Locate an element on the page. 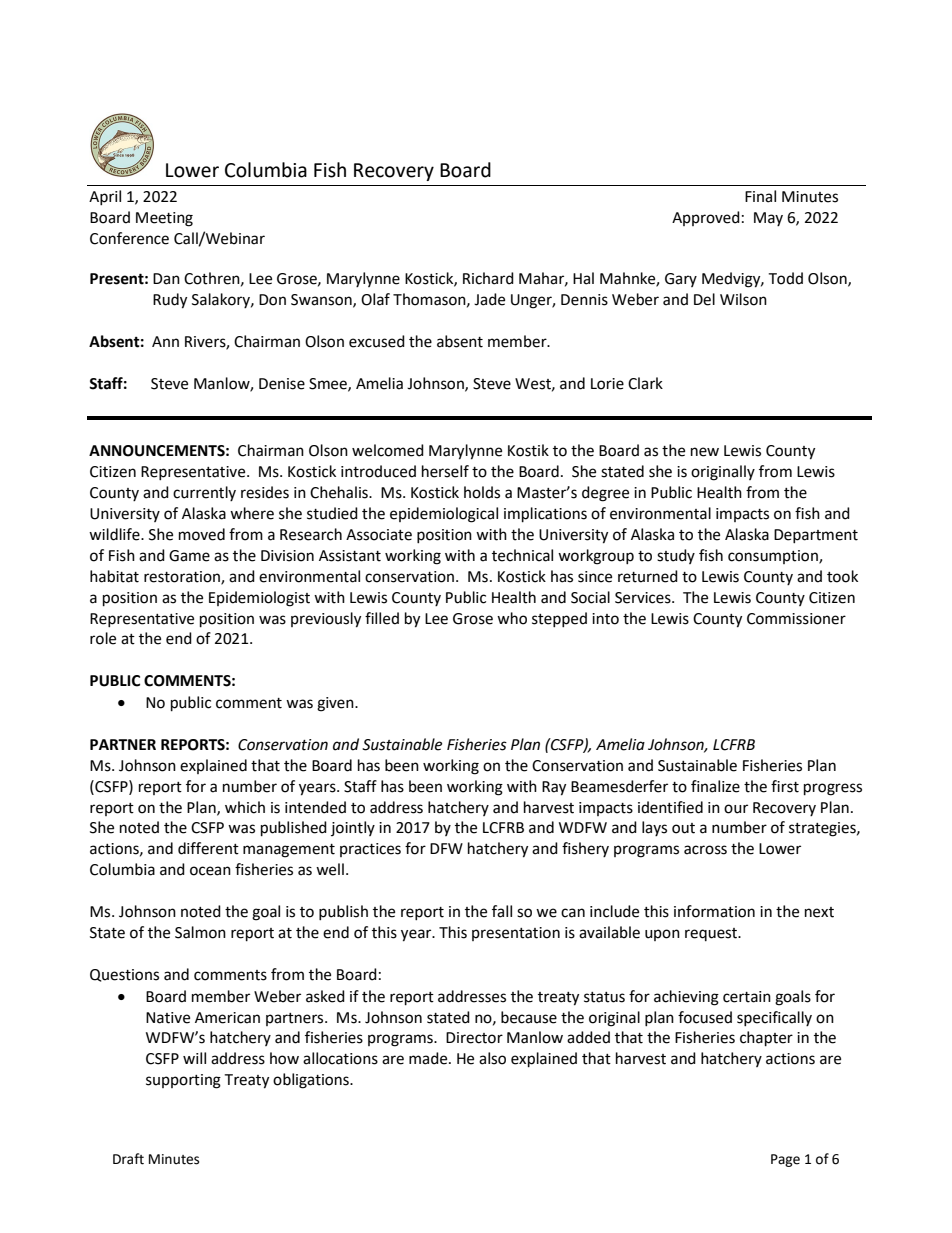 This image has height=1233, width=952. Page is located at coordinates (785, 1160).
